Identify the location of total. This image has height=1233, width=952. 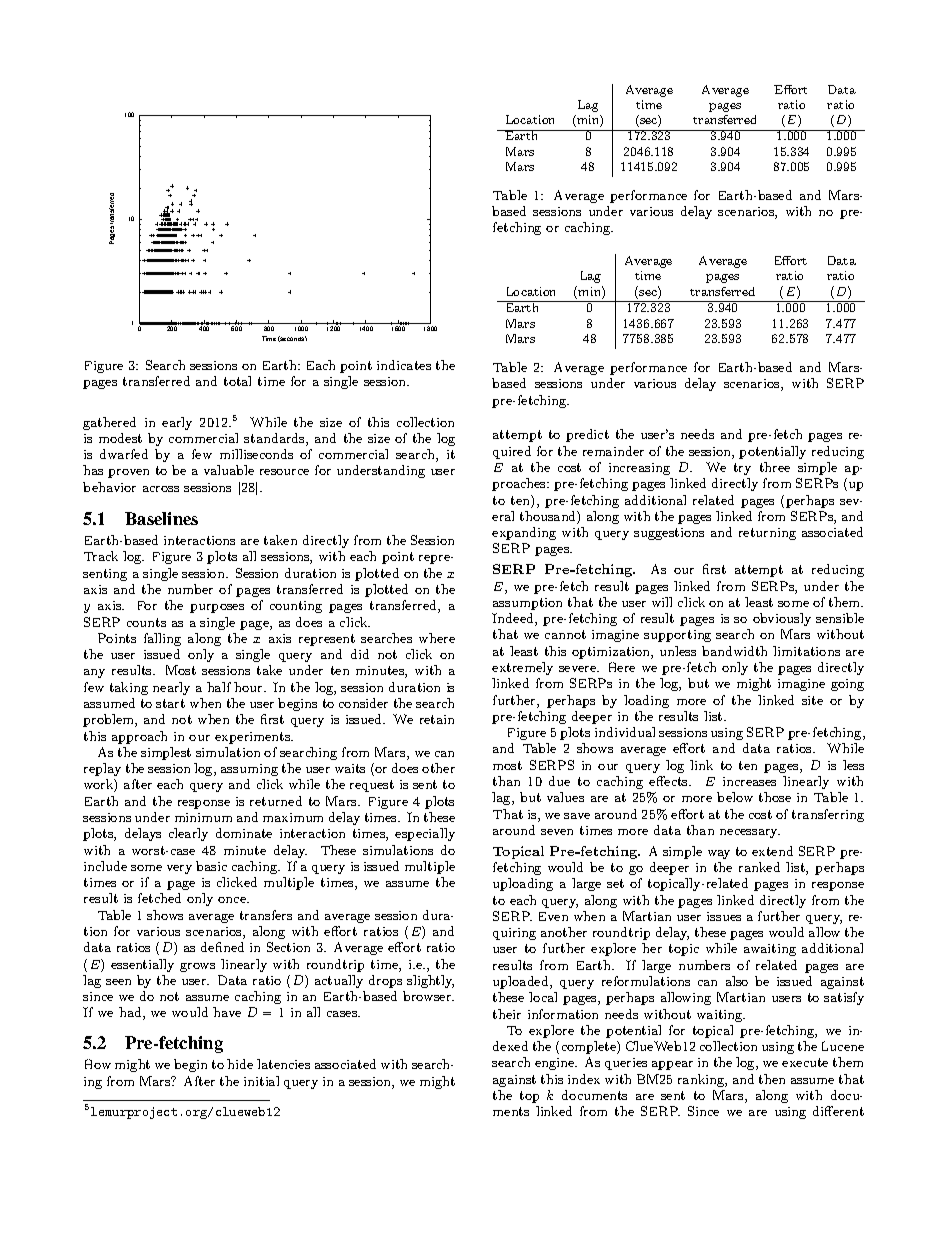
(237, 381).
